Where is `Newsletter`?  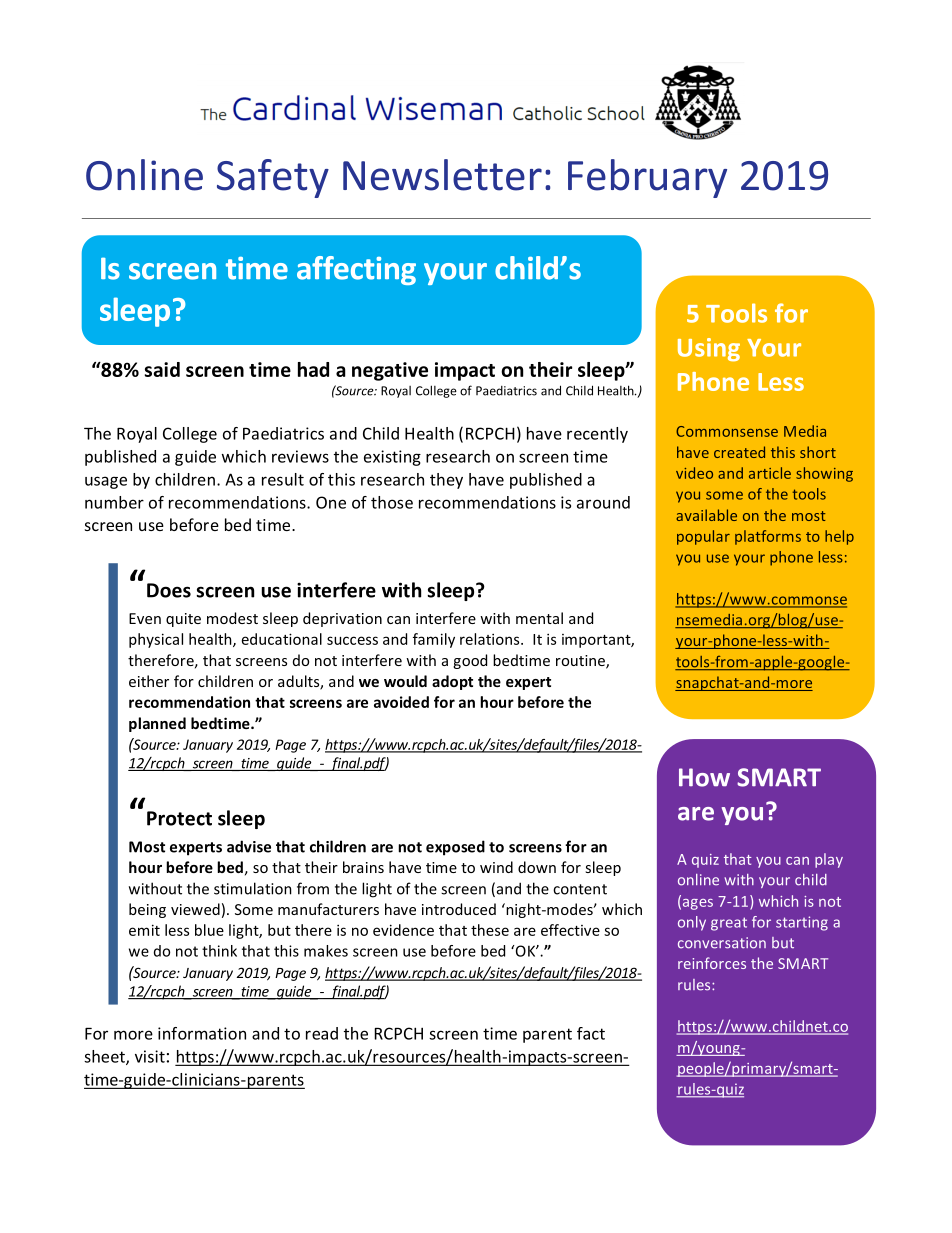
Newsletter is located at coordinates (442, 175).
